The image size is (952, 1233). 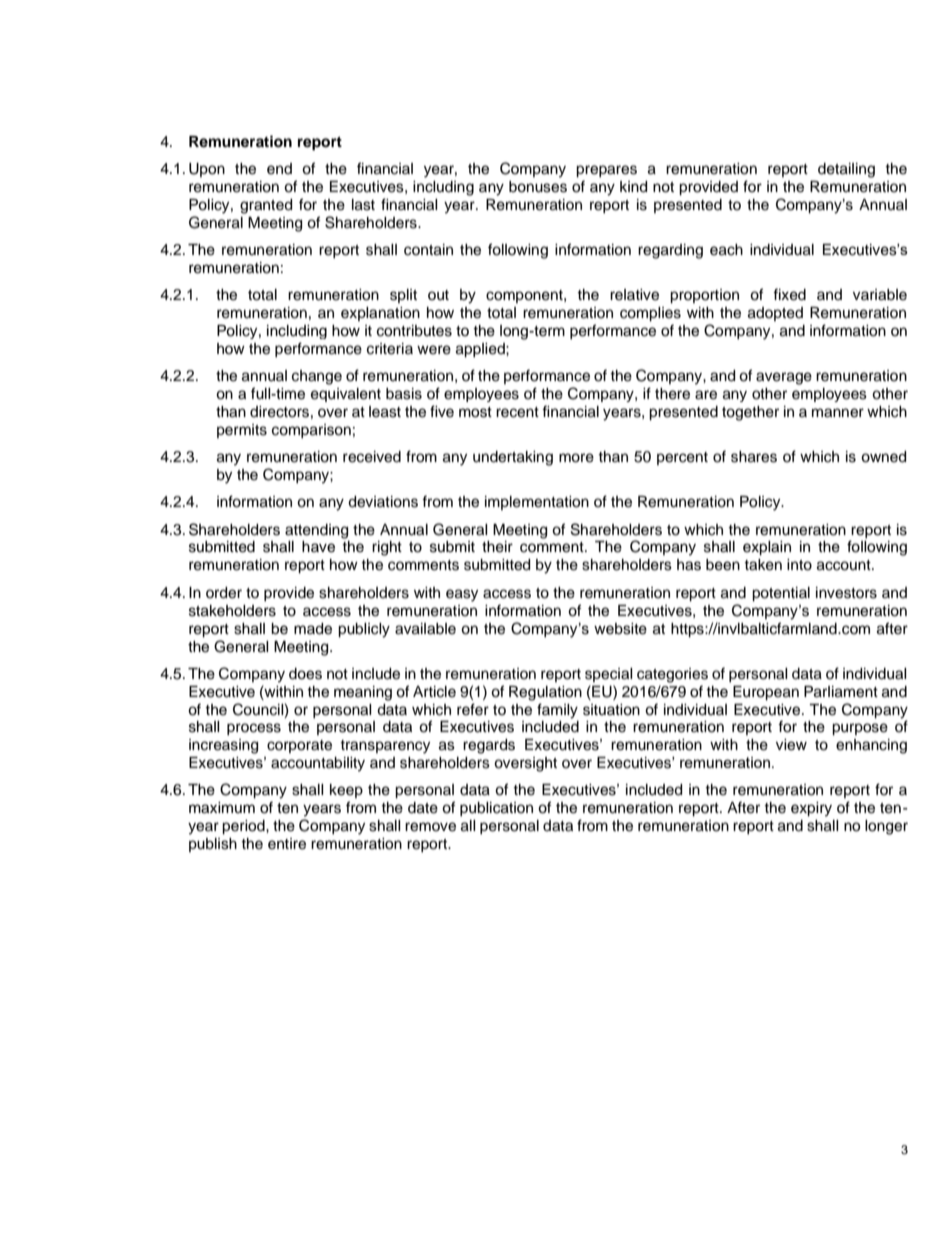 What do you see at coordinates (316, 531) in the page?
I see `attending` at bounding box center [316, 531].
